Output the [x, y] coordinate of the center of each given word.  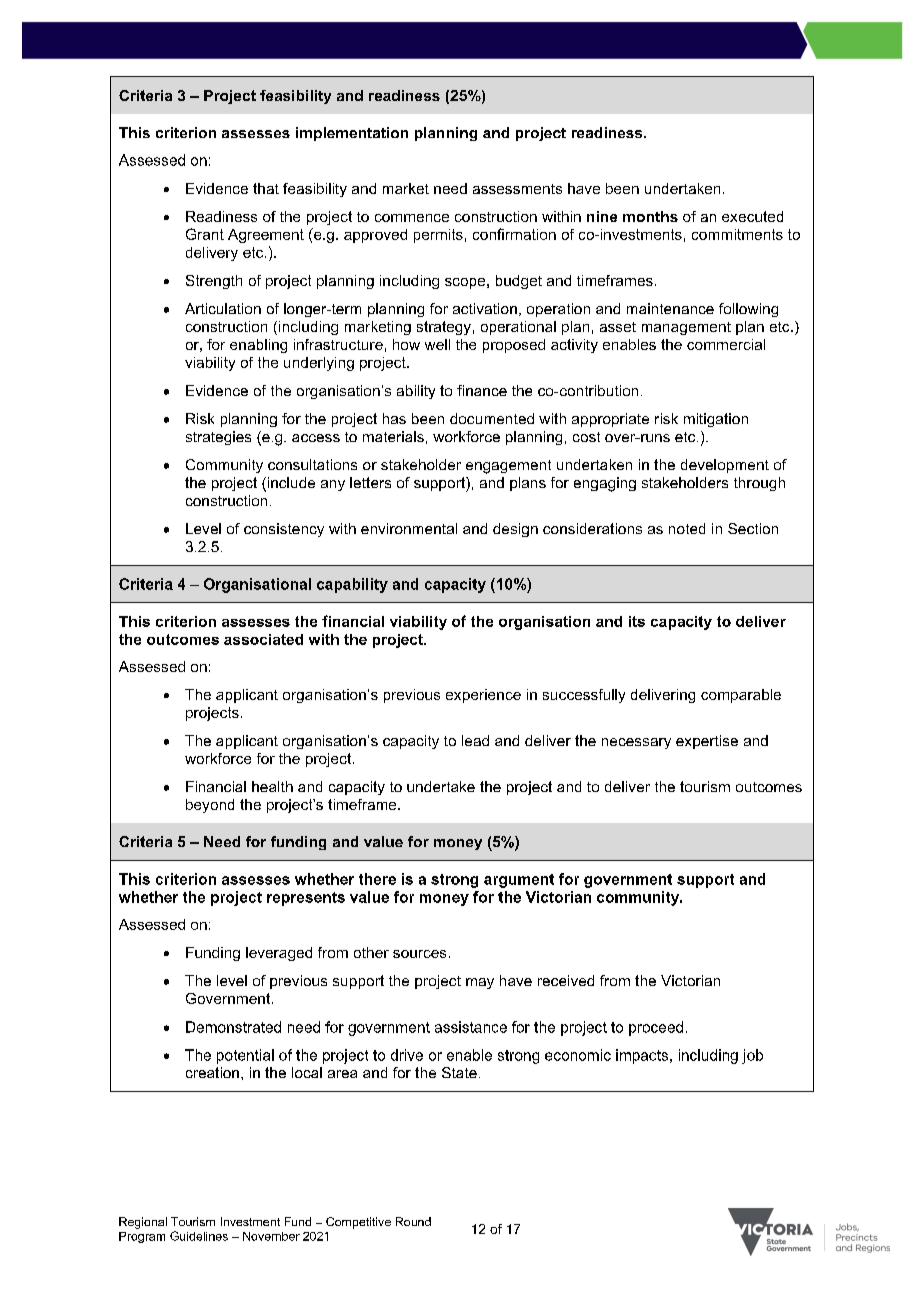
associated [263, 639]
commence [412, 218]
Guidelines [199, 1236]
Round [413, 1221]
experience [483, 696]
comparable [741, 696]
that [266, 188]
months [650, 216]
